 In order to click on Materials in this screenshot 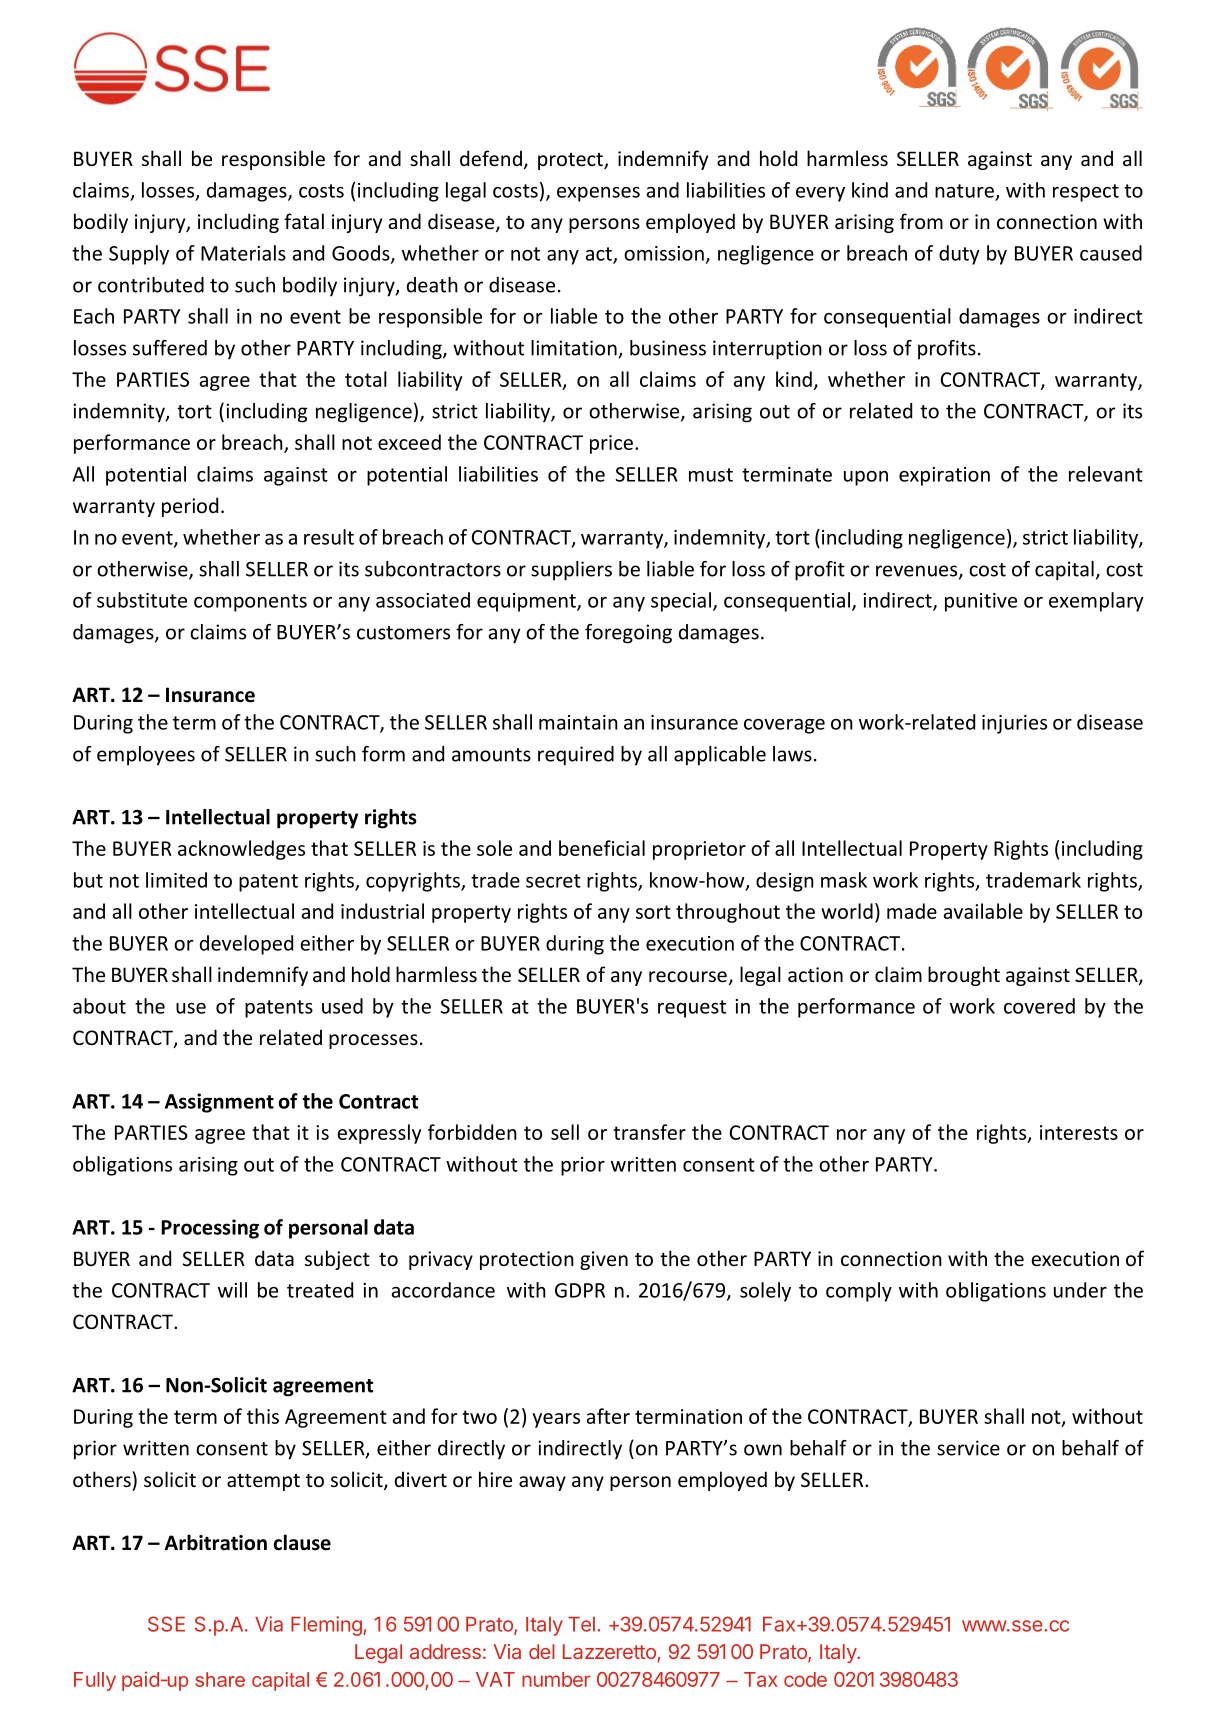, I will do `click(243, 253)`.
